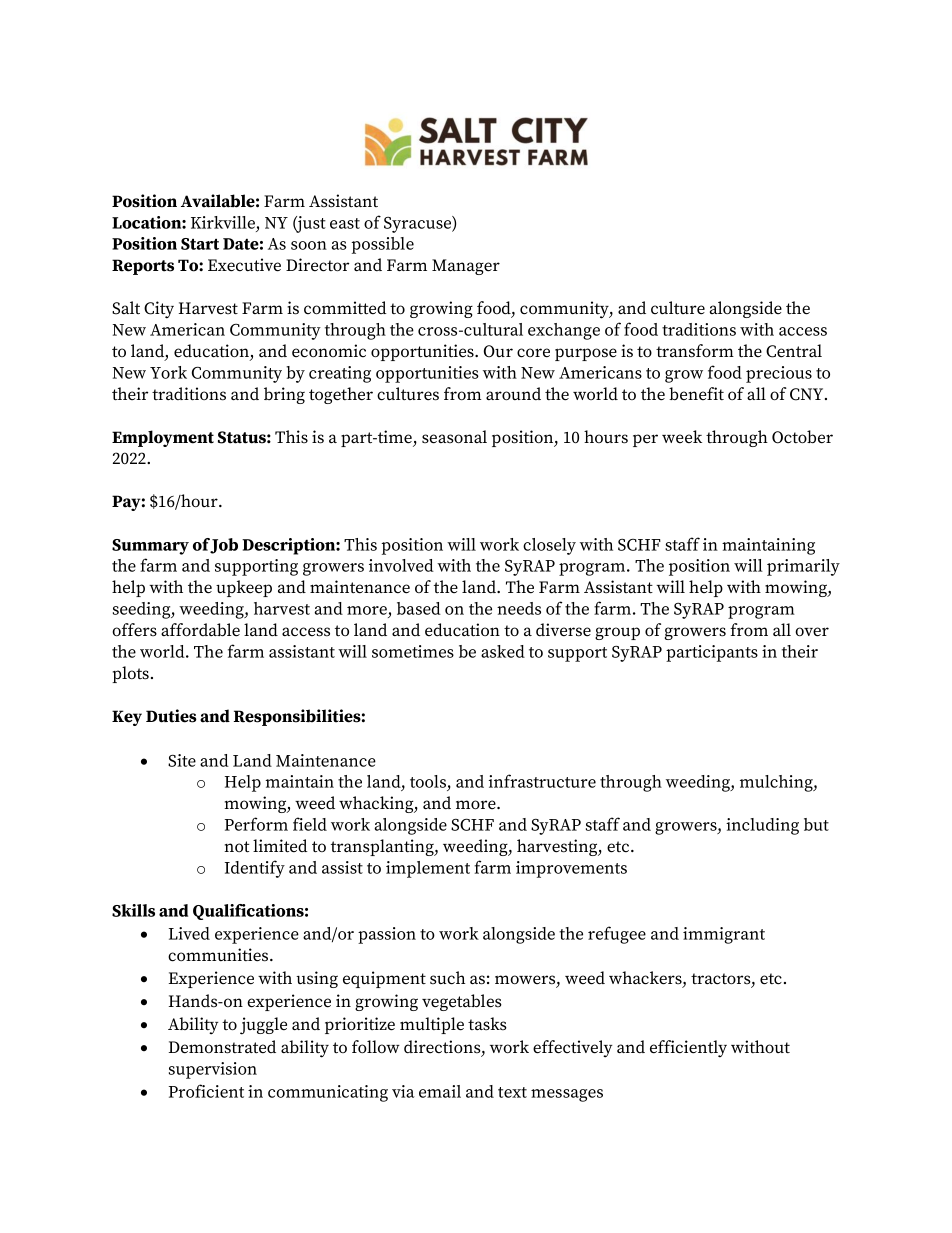 This page has height=1233, width=952. What do you see at coordinates (812, 632) in the page?
I see `over` at bounding box center [812, 632].
